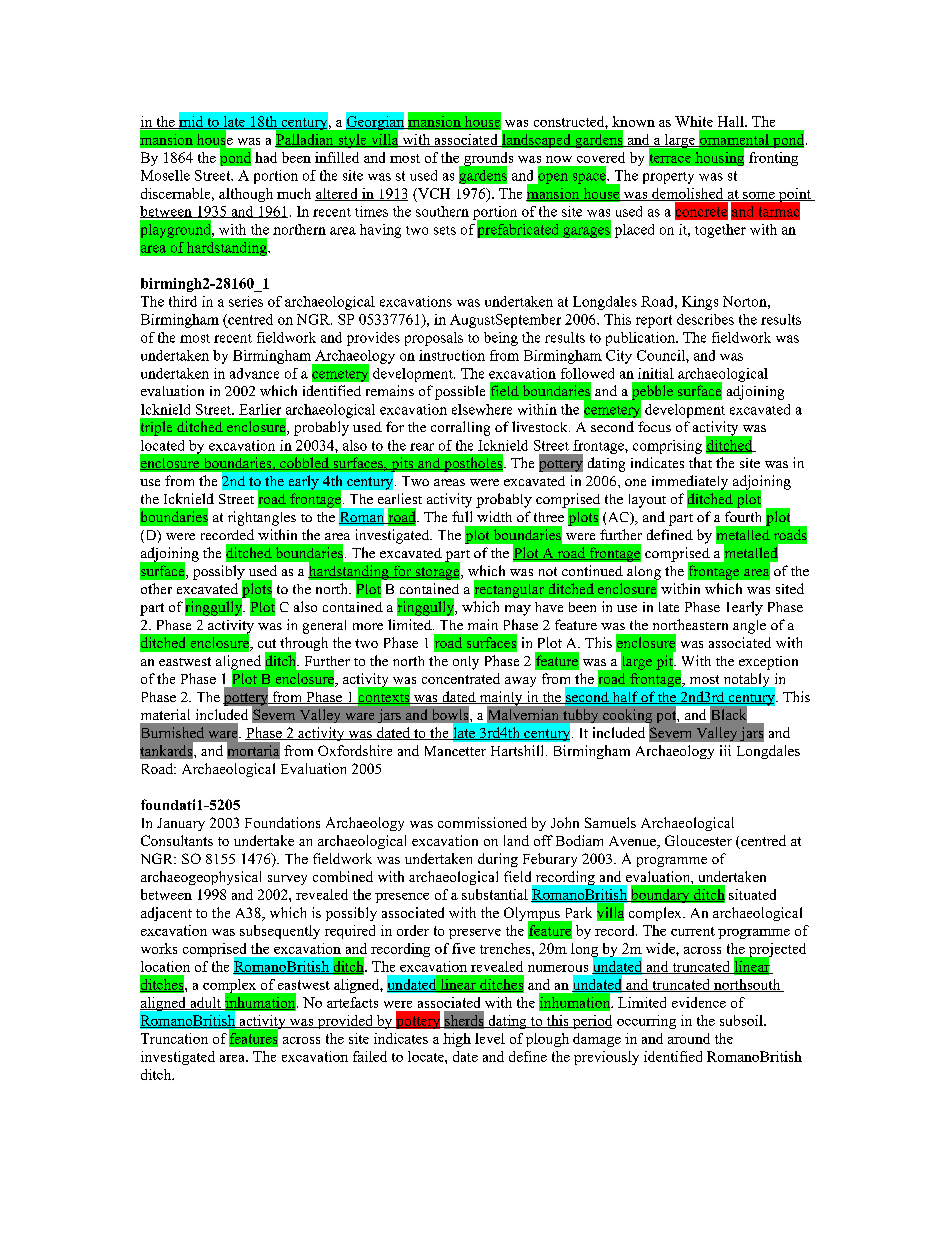 The width and height of the screenshot is (952, 1233). I want to click on other, so click(156, 588).
